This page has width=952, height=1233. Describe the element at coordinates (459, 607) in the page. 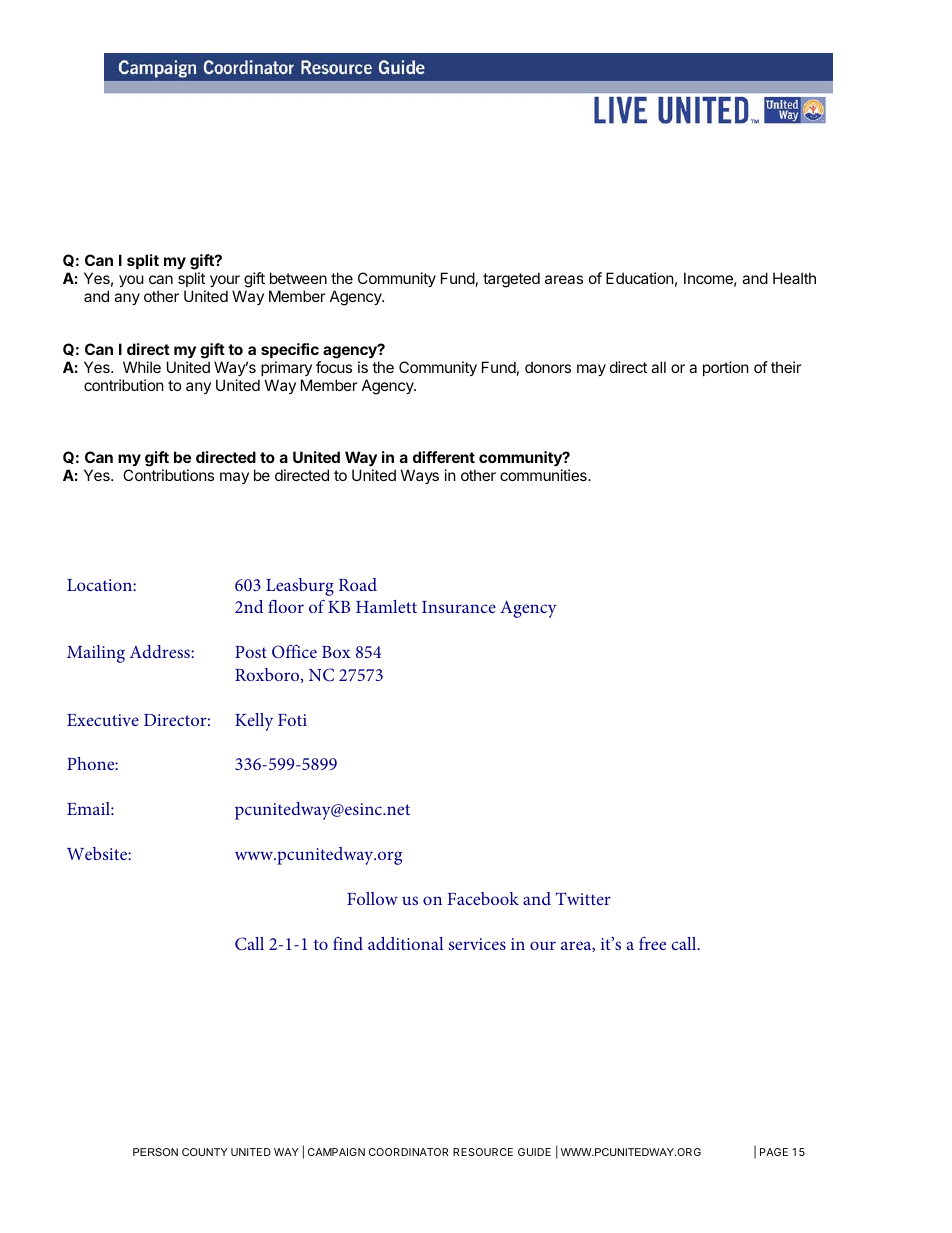

I see `Insurance` at that location.
